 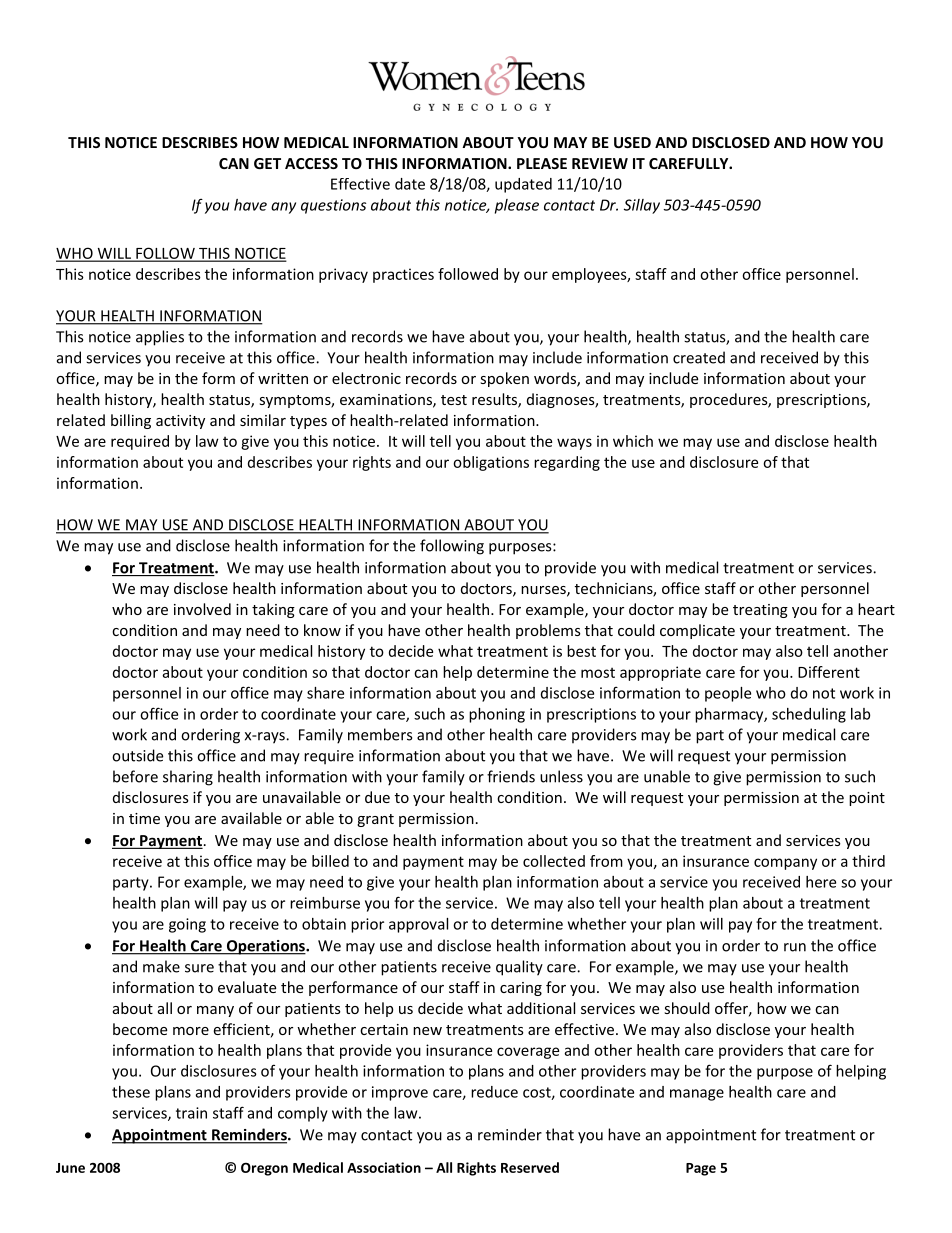 I want to click on problems, so click(x=548, y=631).
